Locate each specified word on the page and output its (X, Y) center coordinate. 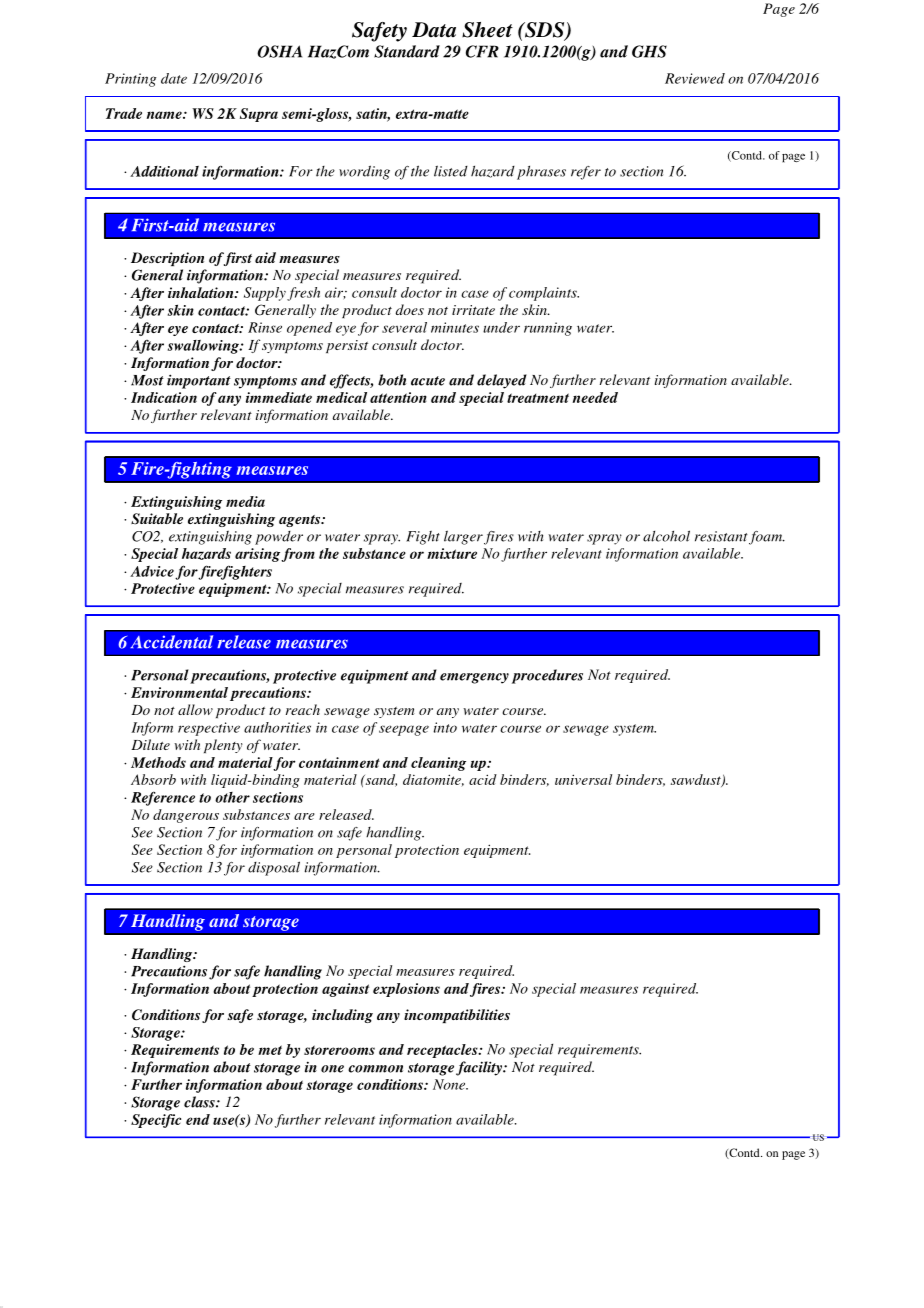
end (198, 1119)
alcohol (666, 536)
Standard (407, 51)
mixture (452, 553)
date (174, 78)
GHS (649, 51)
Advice (152, 571)
